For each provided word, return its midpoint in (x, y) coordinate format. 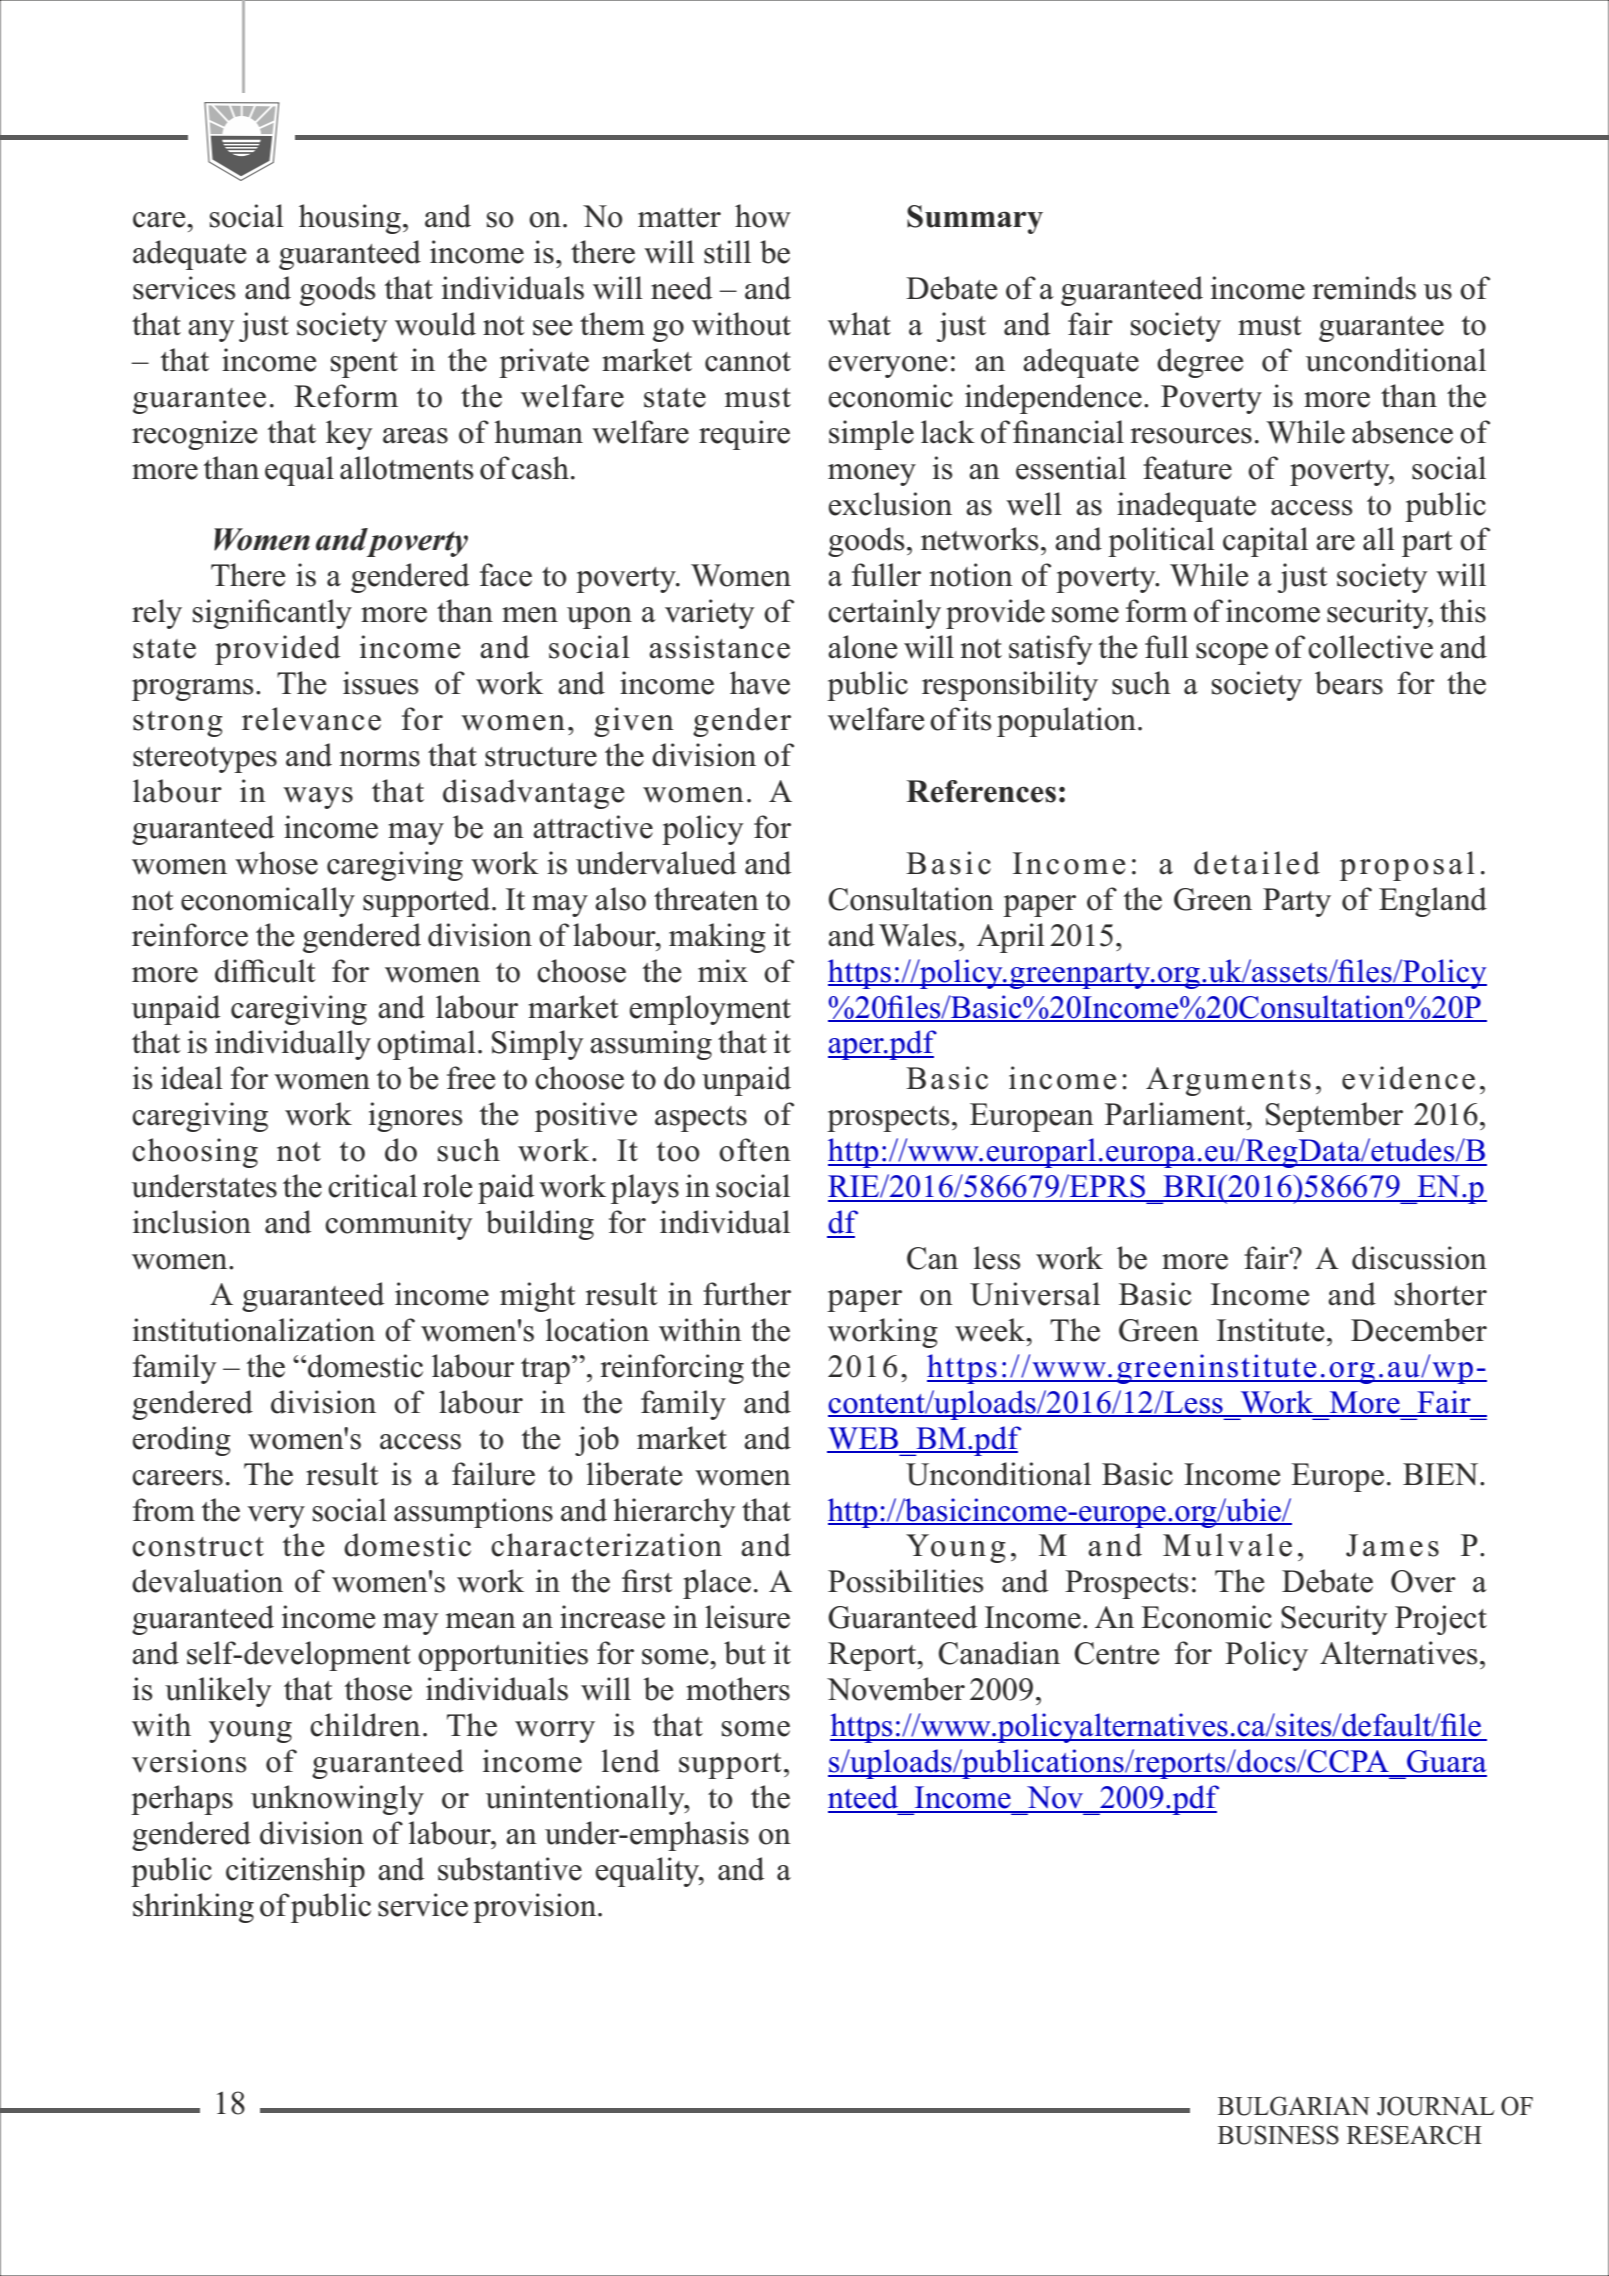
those (378, 1689)
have (760, 683)
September (1334, 1117)
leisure (747, 1617)
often (755, 1150)
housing (350, 219)
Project (1441, 1620)
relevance (311, 719)
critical (372, 1186)
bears (1349, 683)
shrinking (193, 1908)
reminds (1364, 288)
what (859, 324)
